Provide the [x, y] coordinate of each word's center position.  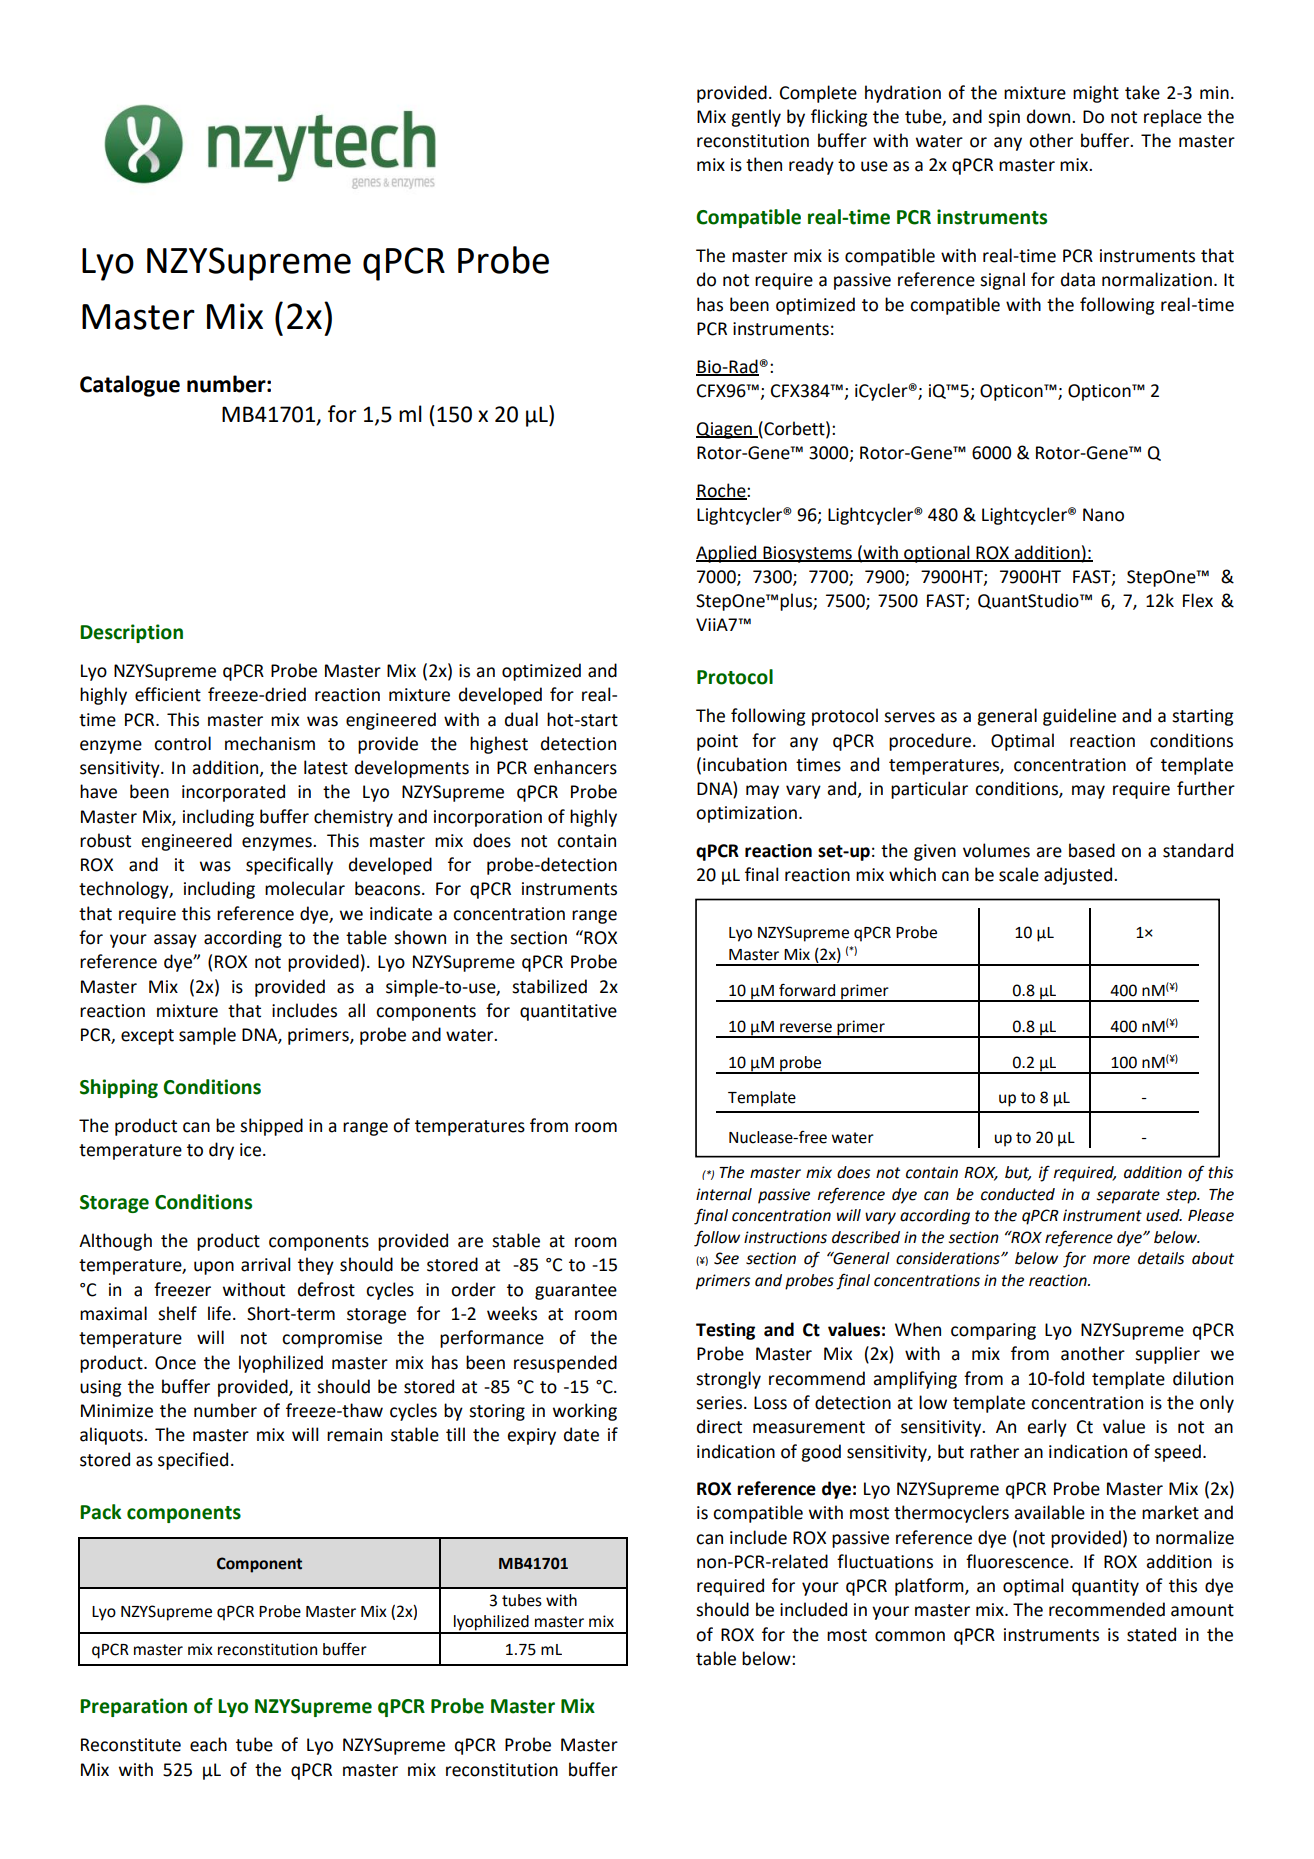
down [1050, 116]
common [910, 1636]
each [208, 1744]
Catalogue [130, 386]
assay [175, 941]
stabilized [549, 986]
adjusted [1078, 876]
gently [756, 118]
